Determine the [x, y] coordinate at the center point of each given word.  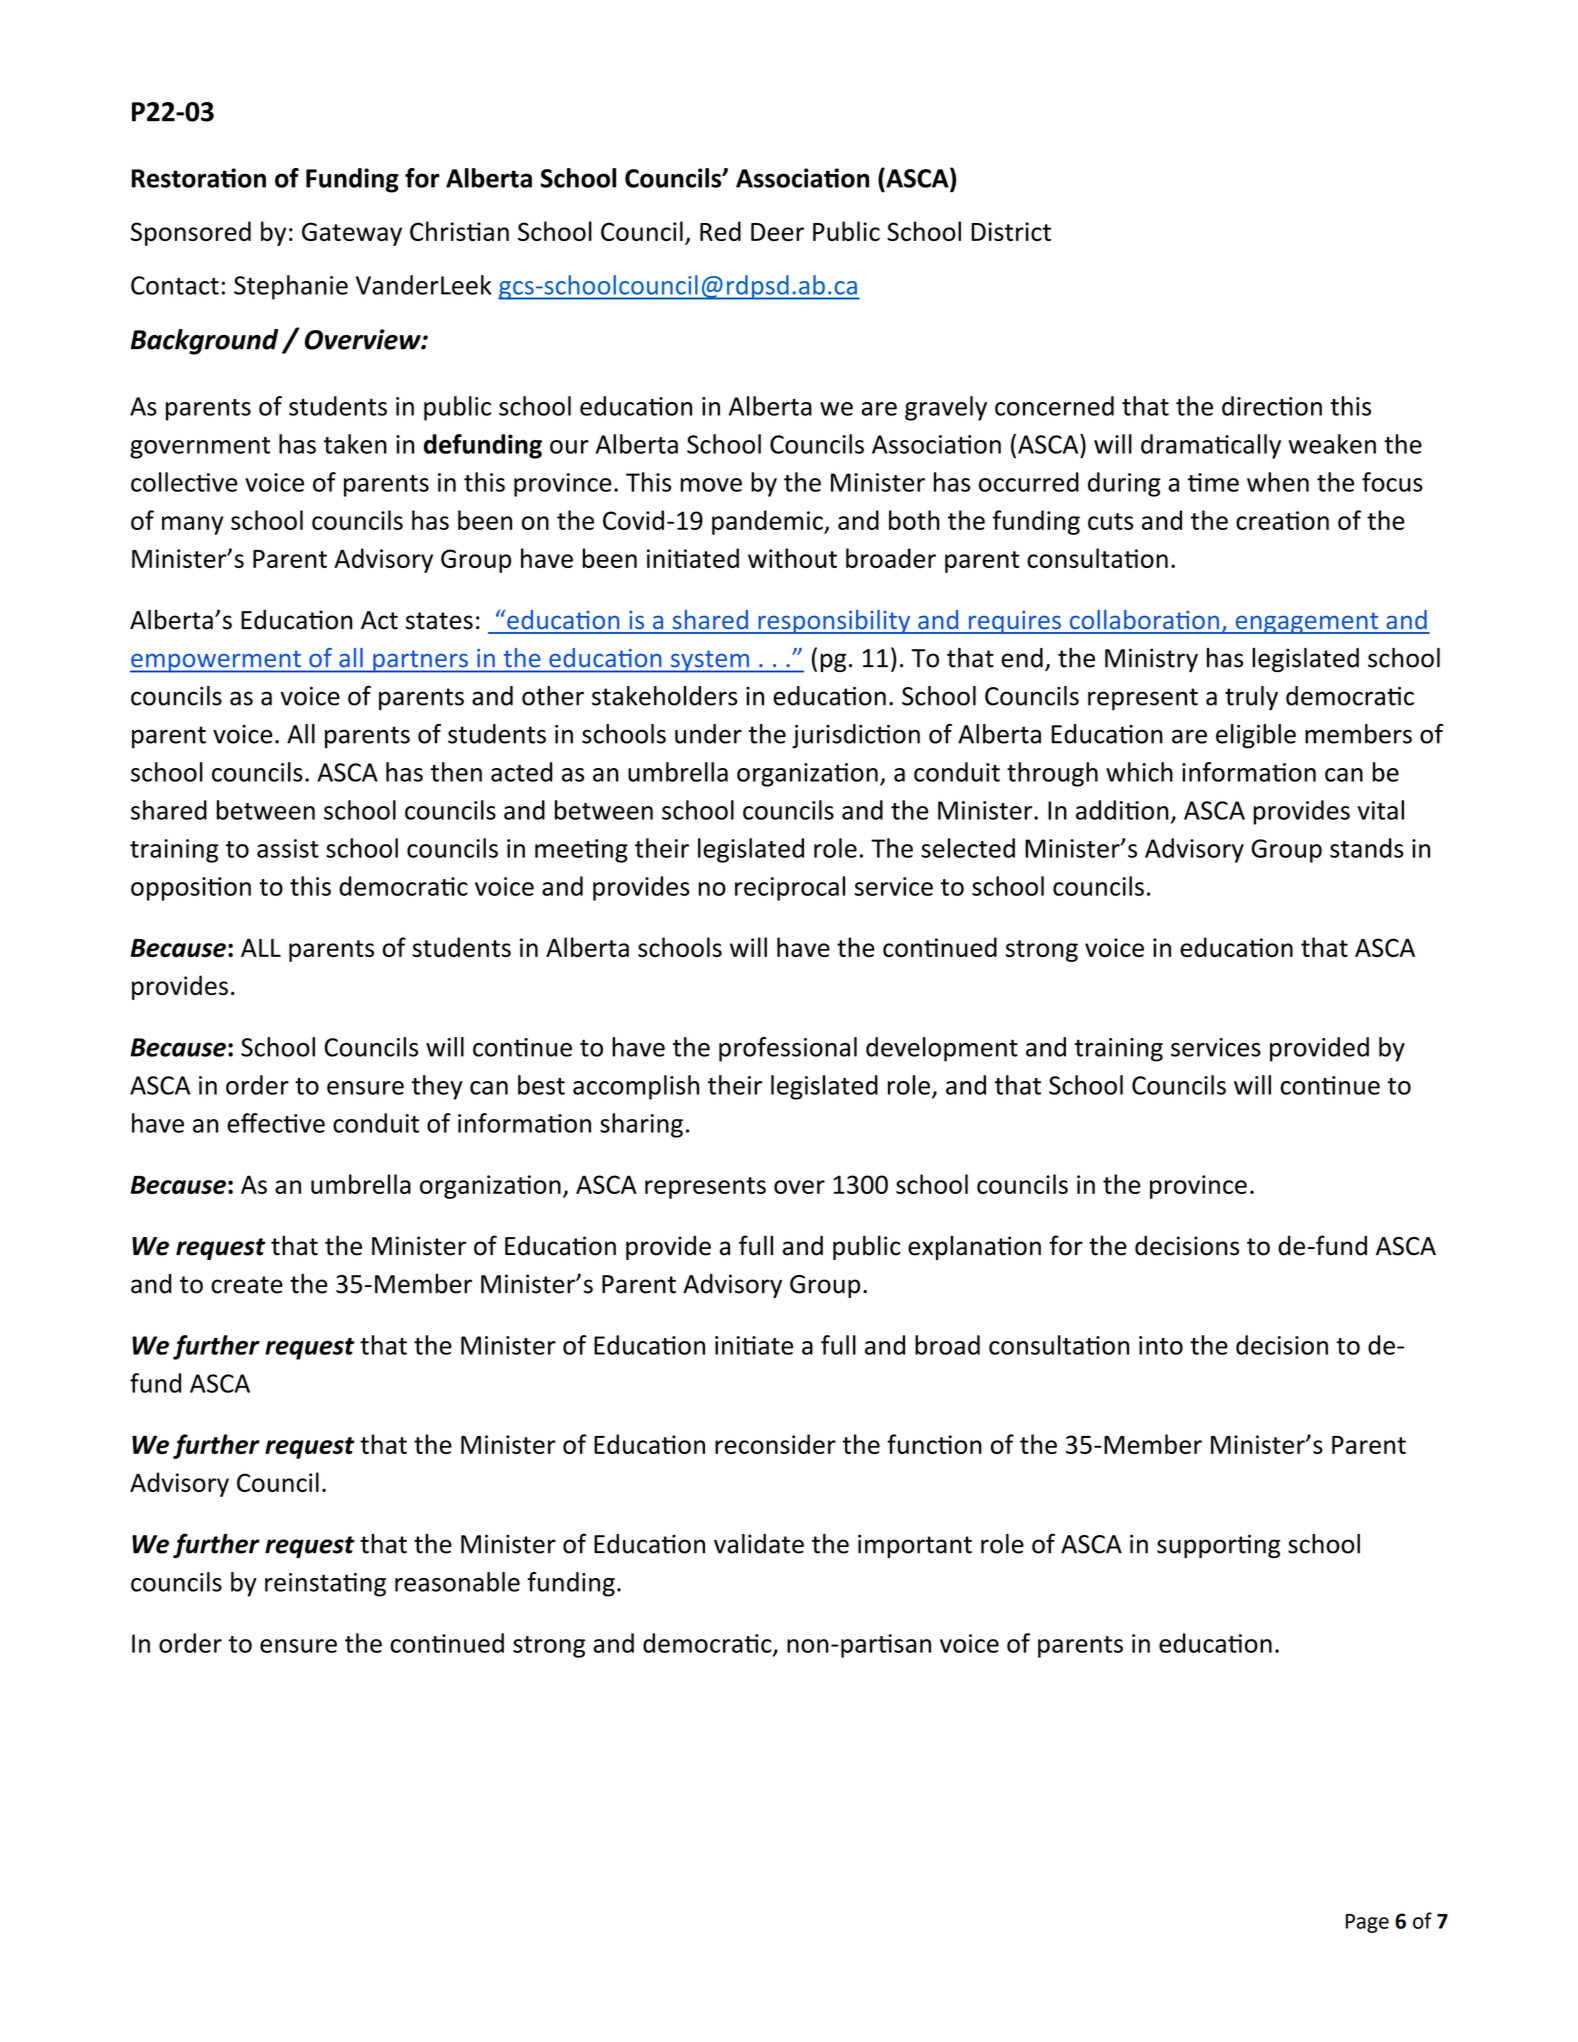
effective [276, 1123]
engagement [1307, 623]
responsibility [834, 622]
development [942, 1049]
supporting [1218, 1546]
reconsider [775, 1444]
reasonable [457, 1582]
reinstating [325, 1585]
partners [420, 661]
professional [788, 1049]
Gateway [352, 234]
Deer [777, 232]
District [1011, 231]
